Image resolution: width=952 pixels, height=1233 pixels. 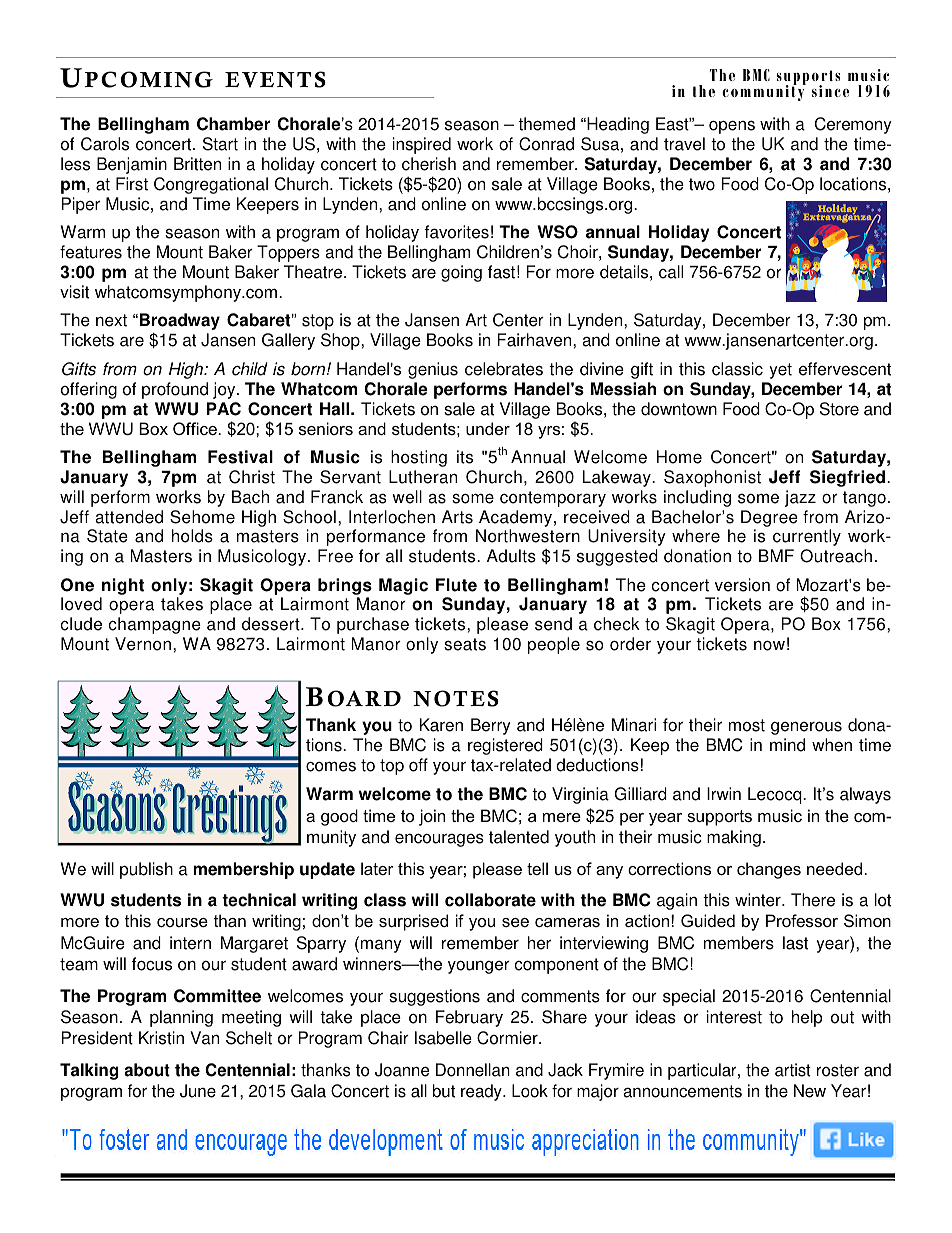 What do you see at coordinates (839, 409) in the document?
I see `Store` at bounding box center [839, 409].
